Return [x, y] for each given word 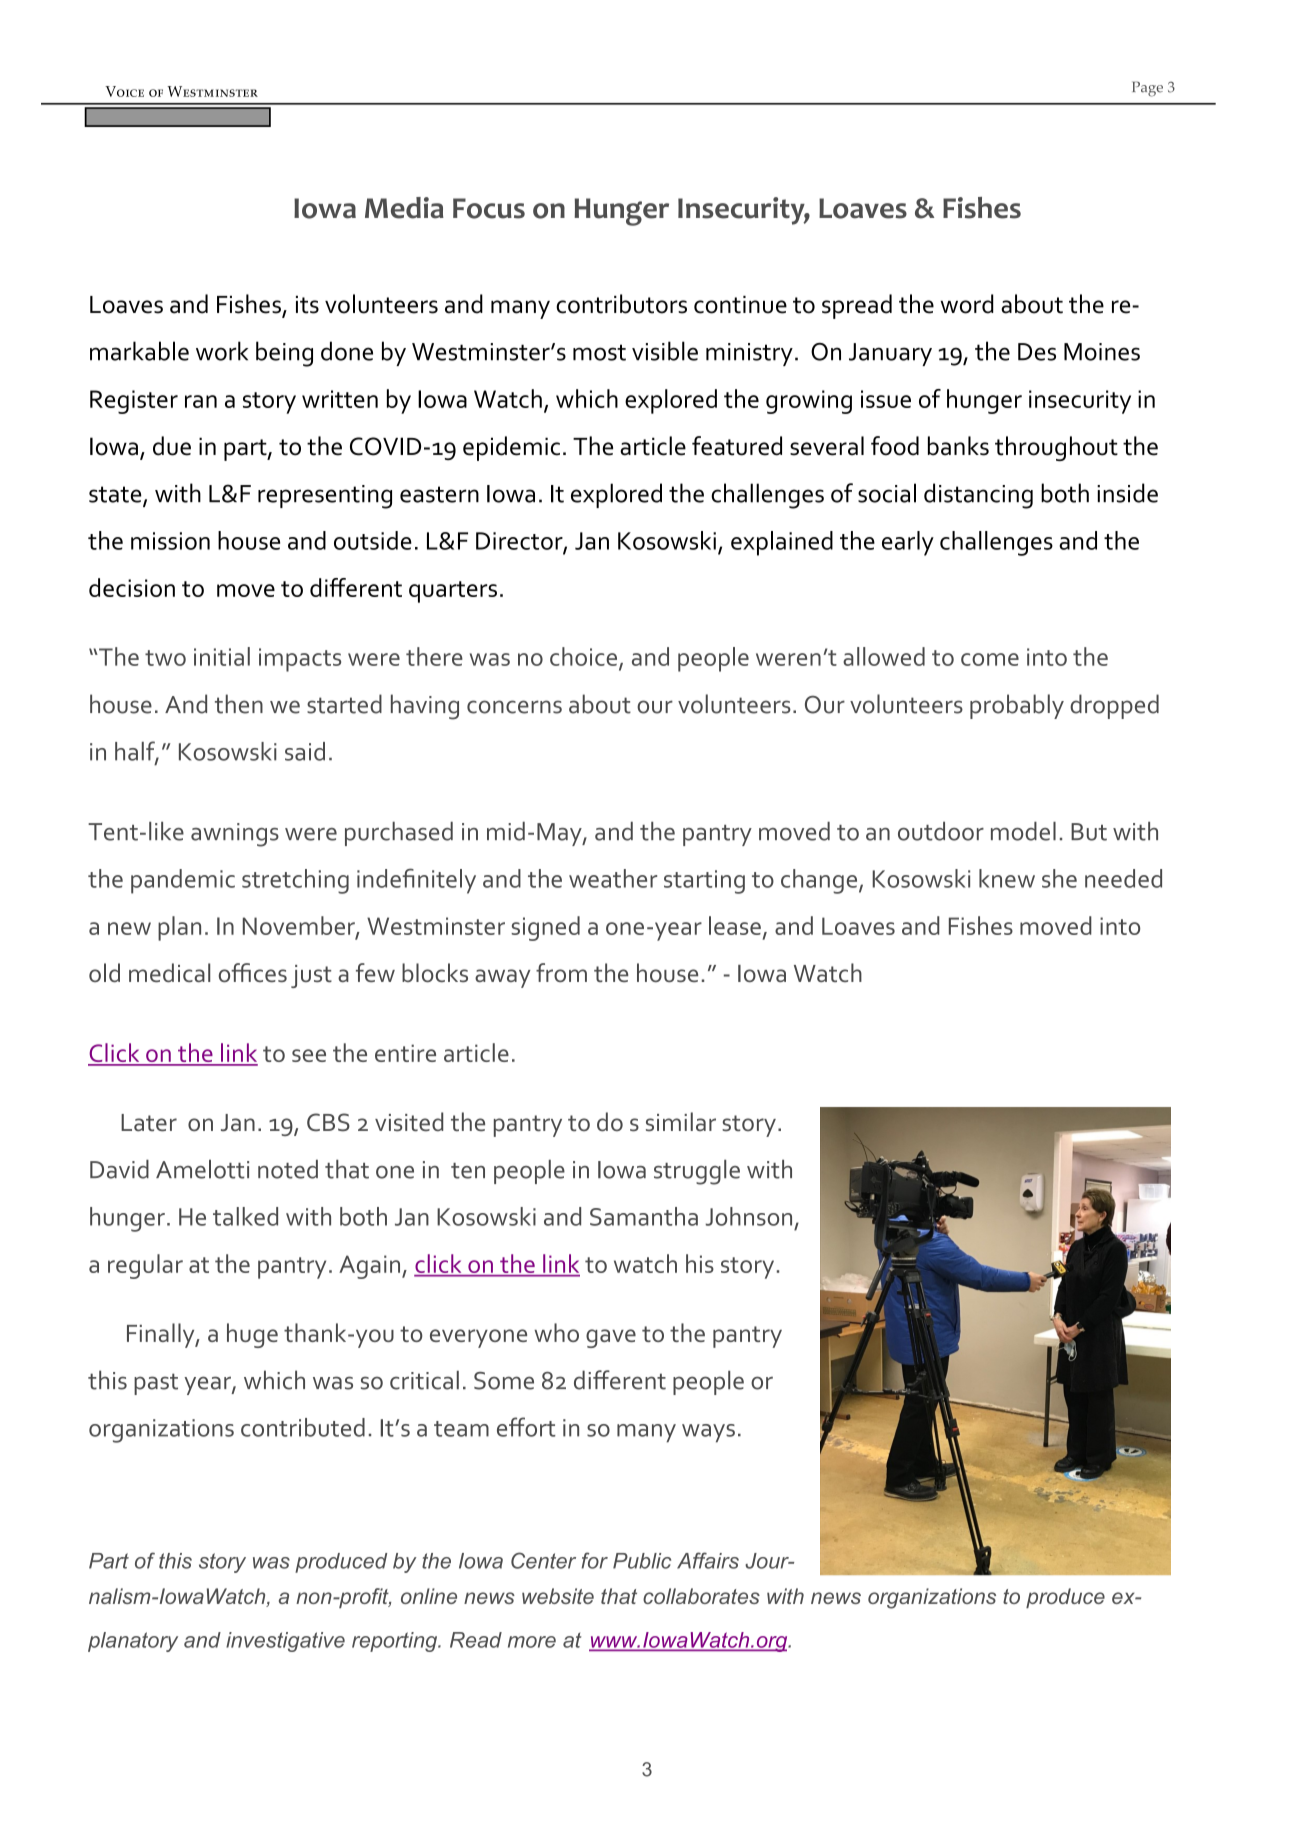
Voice [124, 91]
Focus [489, 208]
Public [642, 1561]
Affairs [708, 1560]
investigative [285, 1642]
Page [1147, 89]
